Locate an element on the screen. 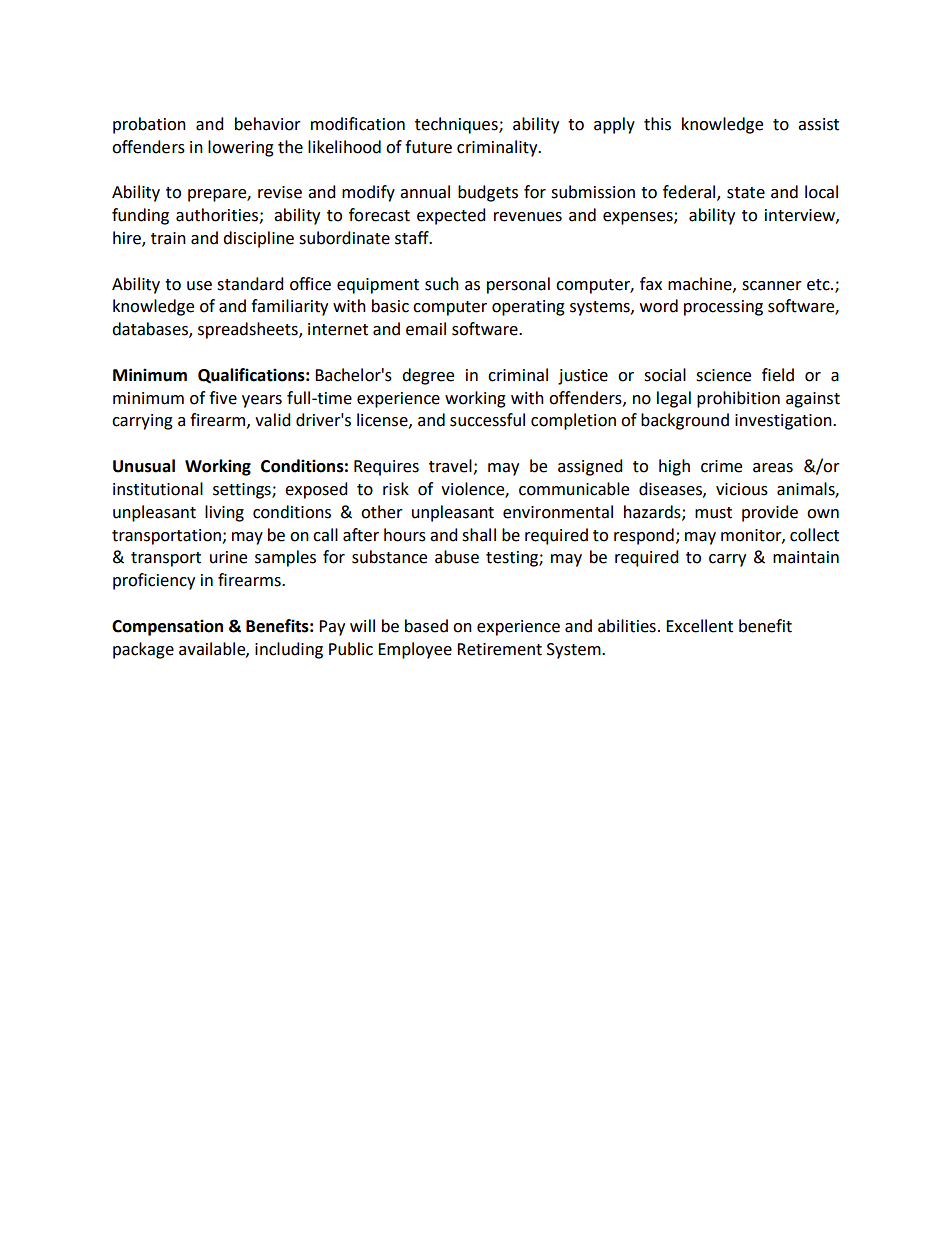 This screenshot has height=1233, width=952. investigation is located at coordinates (784, 422).
